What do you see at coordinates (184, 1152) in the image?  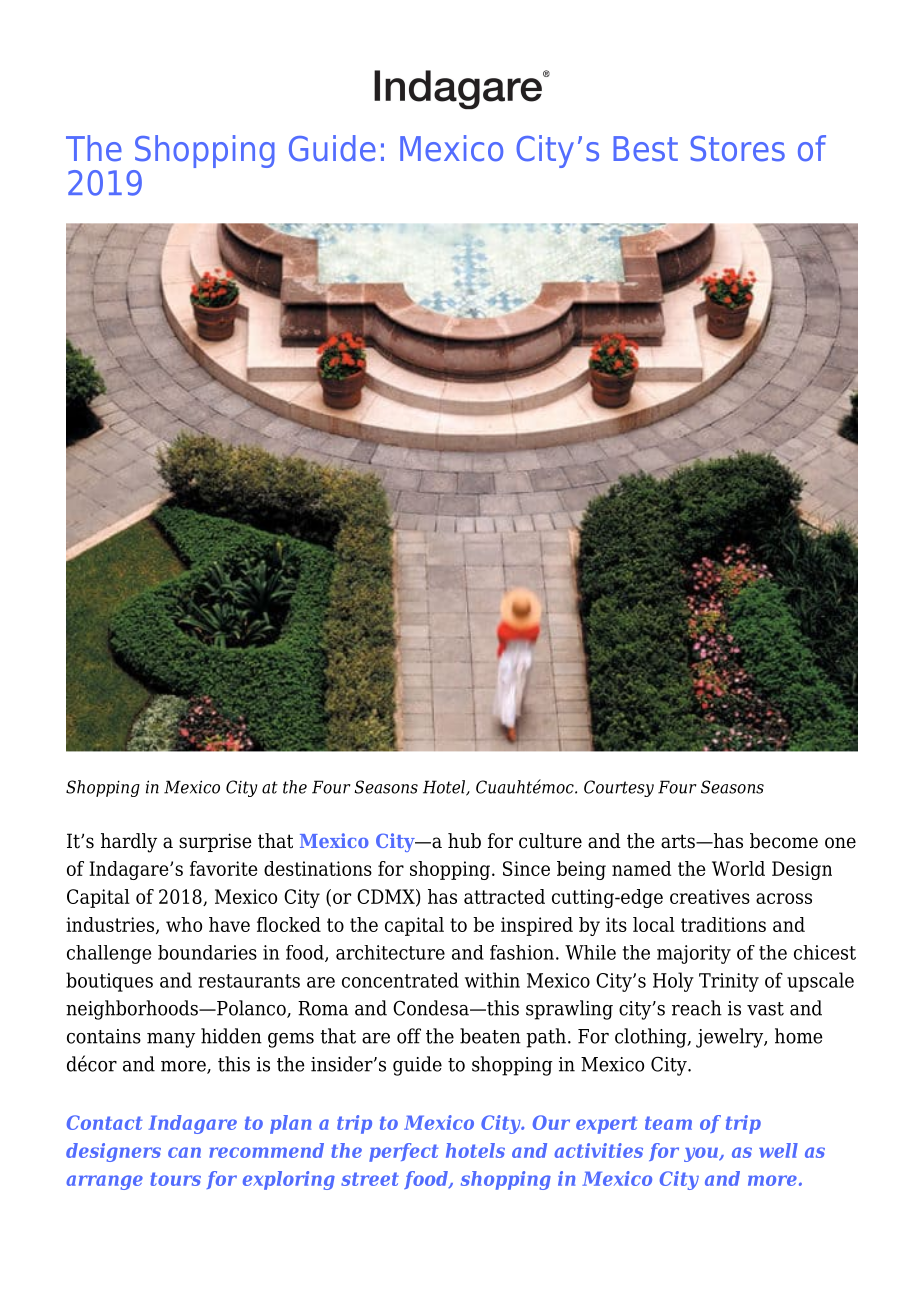 I see `can` at bounding box center [184, 1152].
